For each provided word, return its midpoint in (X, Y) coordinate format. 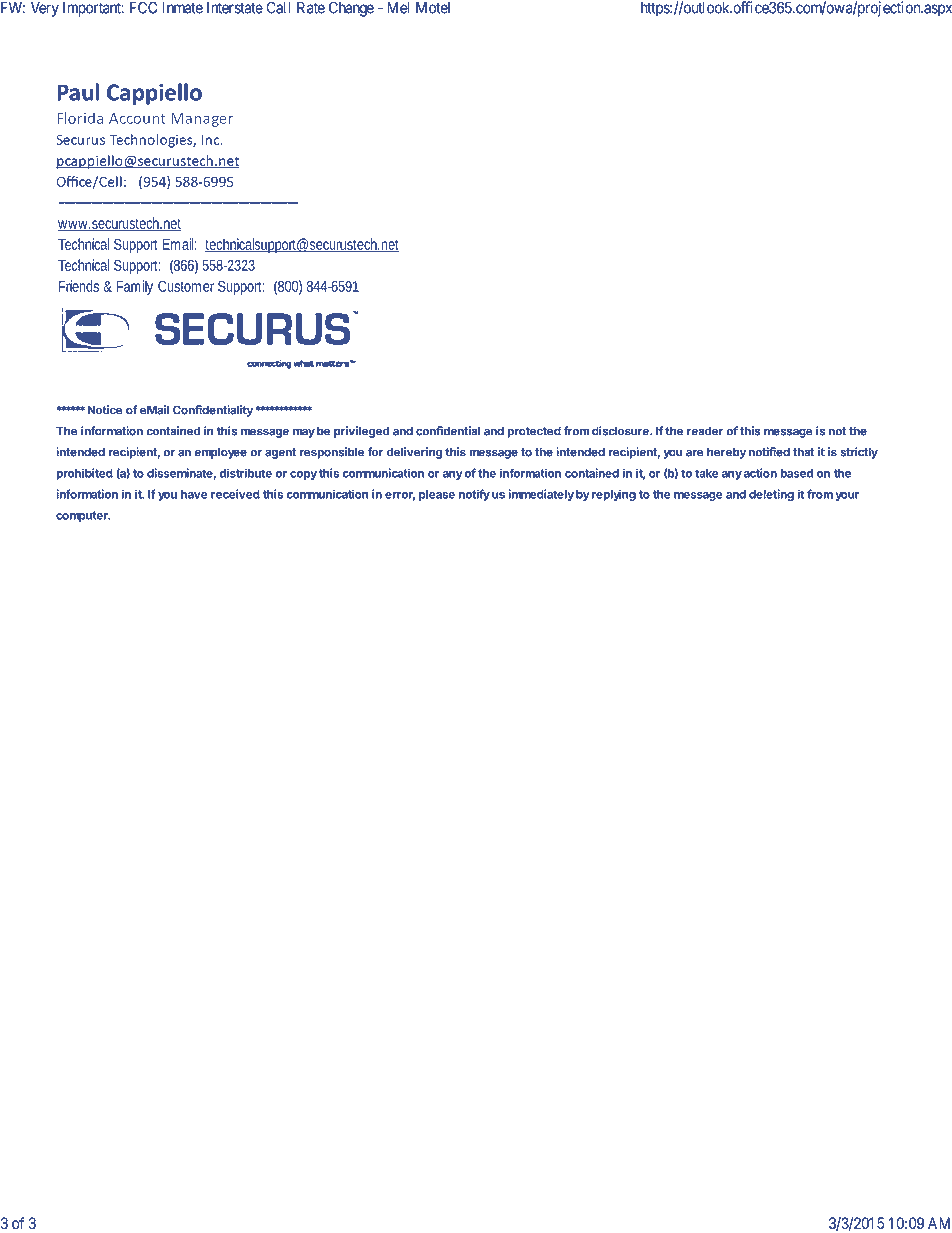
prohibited (84, 474)
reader (705, 431)
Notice (105, 410)
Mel (398, 8)
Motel (433, 8)
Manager (202, 120)
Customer (186, 286)
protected (534, 432)
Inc (212, 140)
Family (134, 287)
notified (769, 452)
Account (137, 118)
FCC (143, 7)
